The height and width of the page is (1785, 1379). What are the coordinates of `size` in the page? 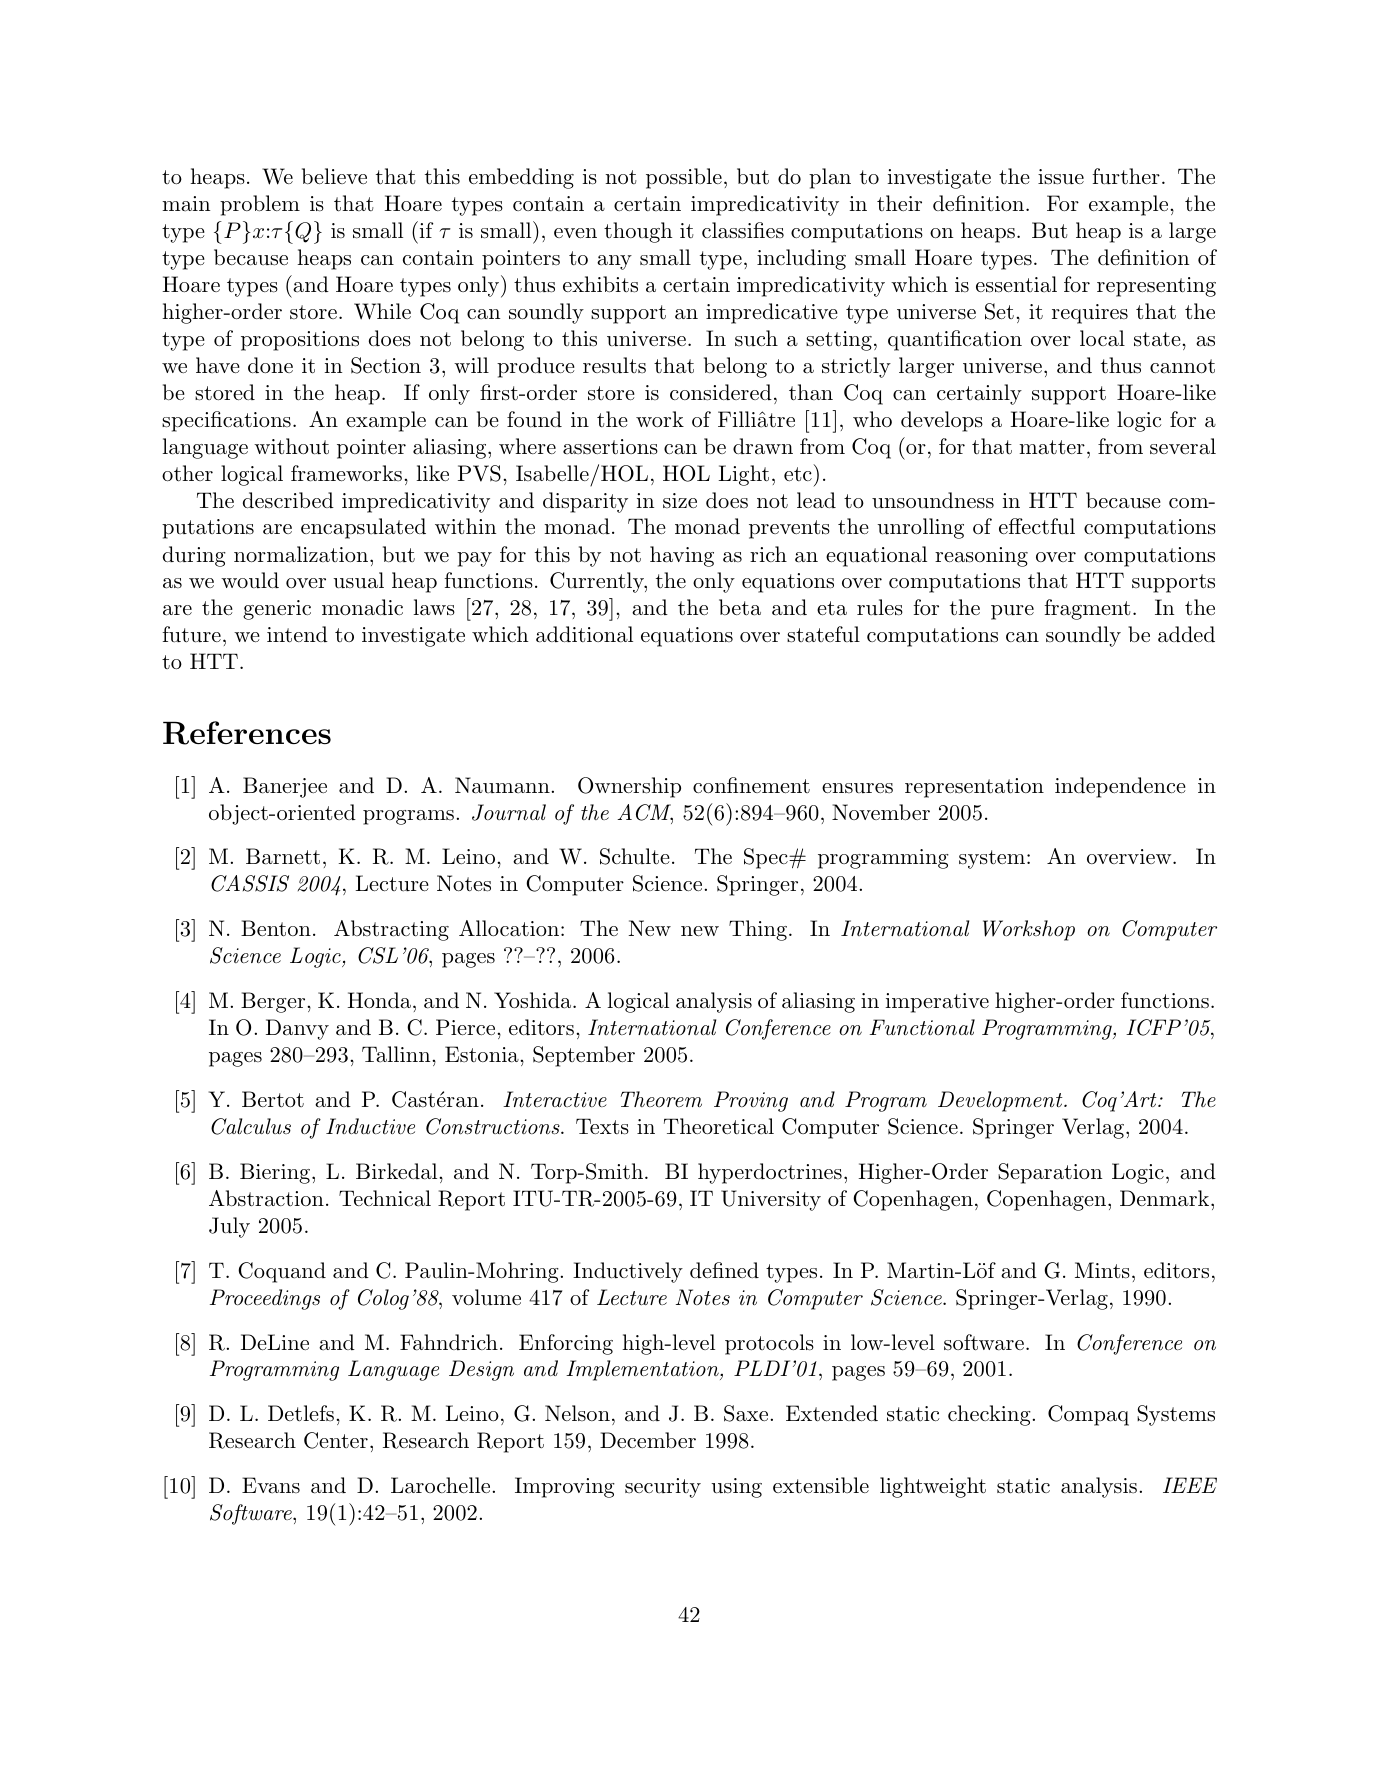 It's located at (680, 500).
